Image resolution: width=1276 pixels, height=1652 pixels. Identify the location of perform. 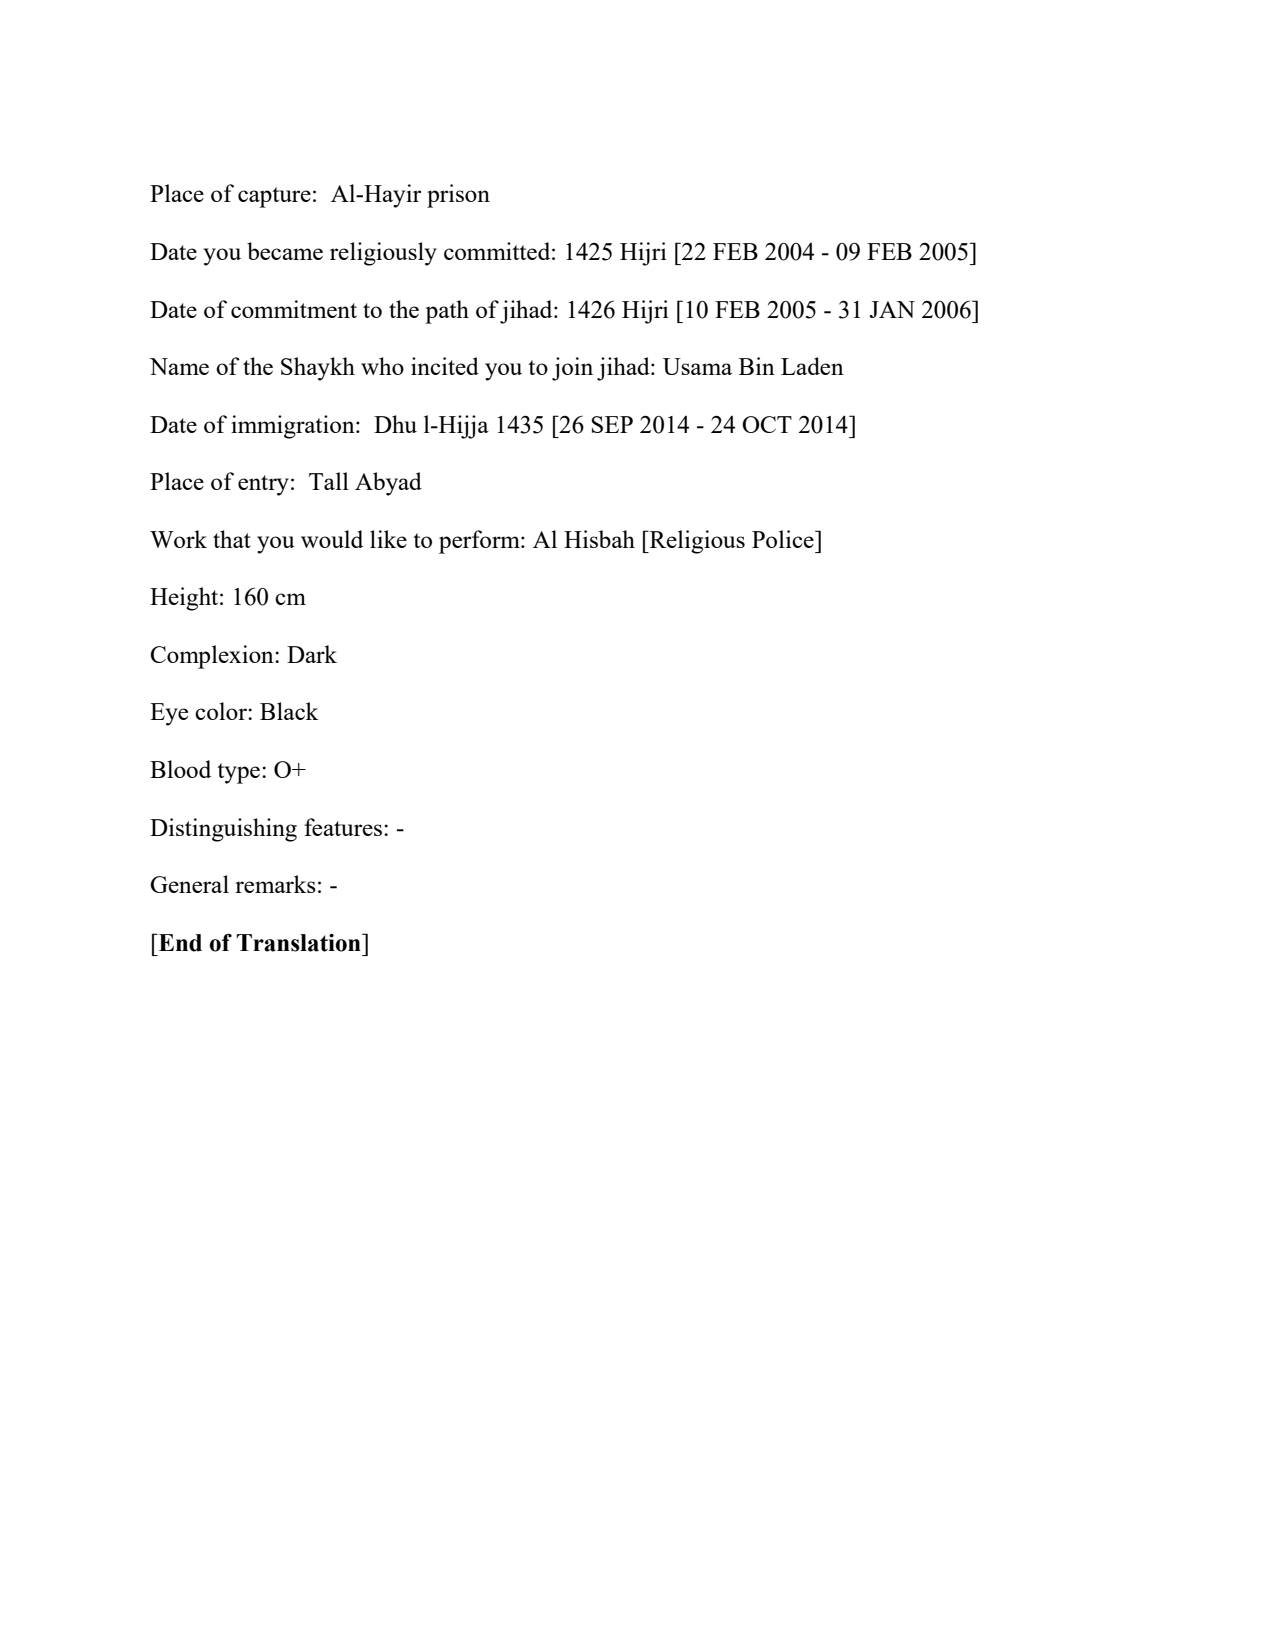
(480, 542).
